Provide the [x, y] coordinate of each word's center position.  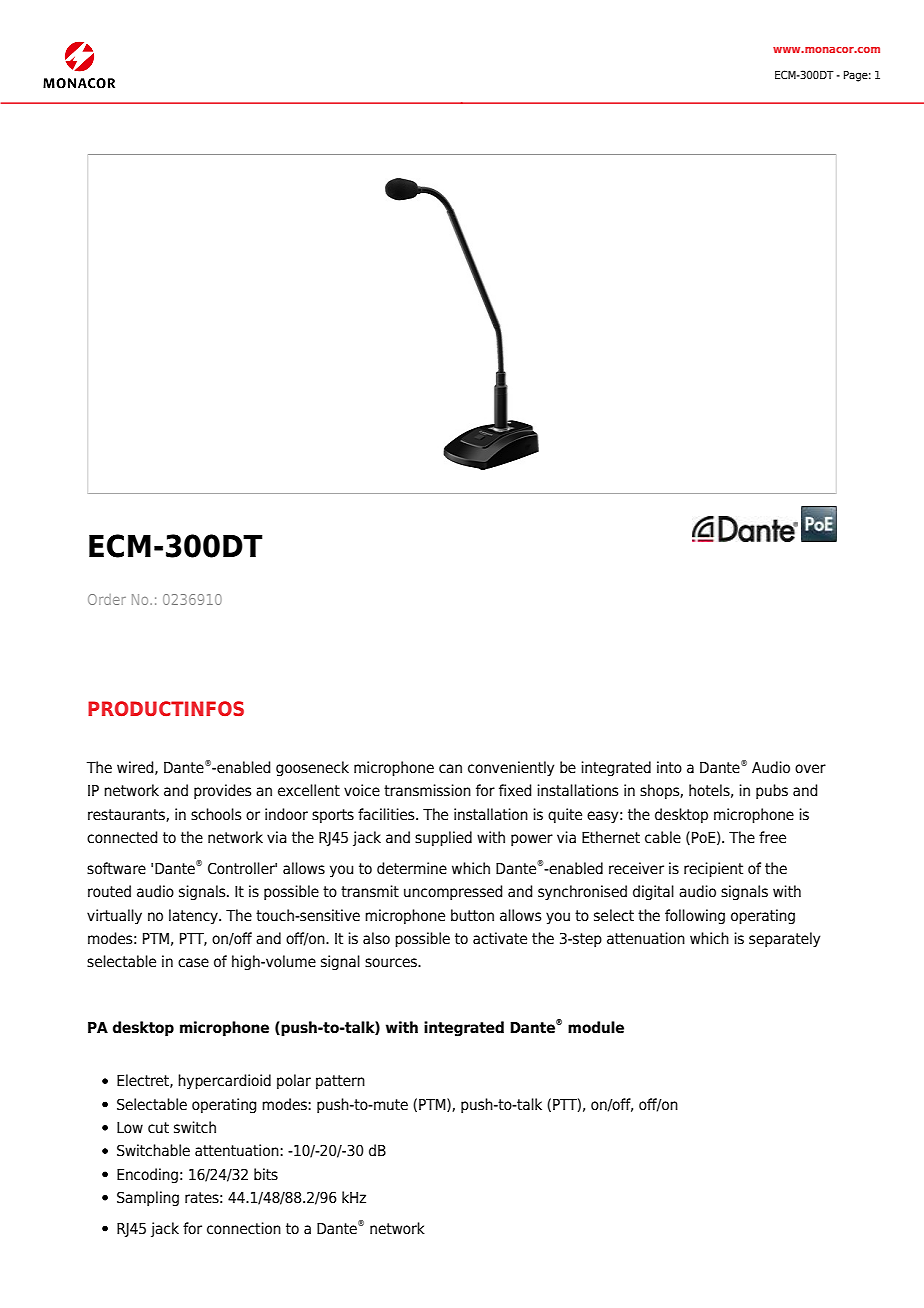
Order [107, 599]
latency [194, 916]
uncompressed [453, 892]
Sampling [148, 1198]
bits [266, 1174]
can [450, 769]
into [669, 767]
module [596, 1027]
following [695, 916]
